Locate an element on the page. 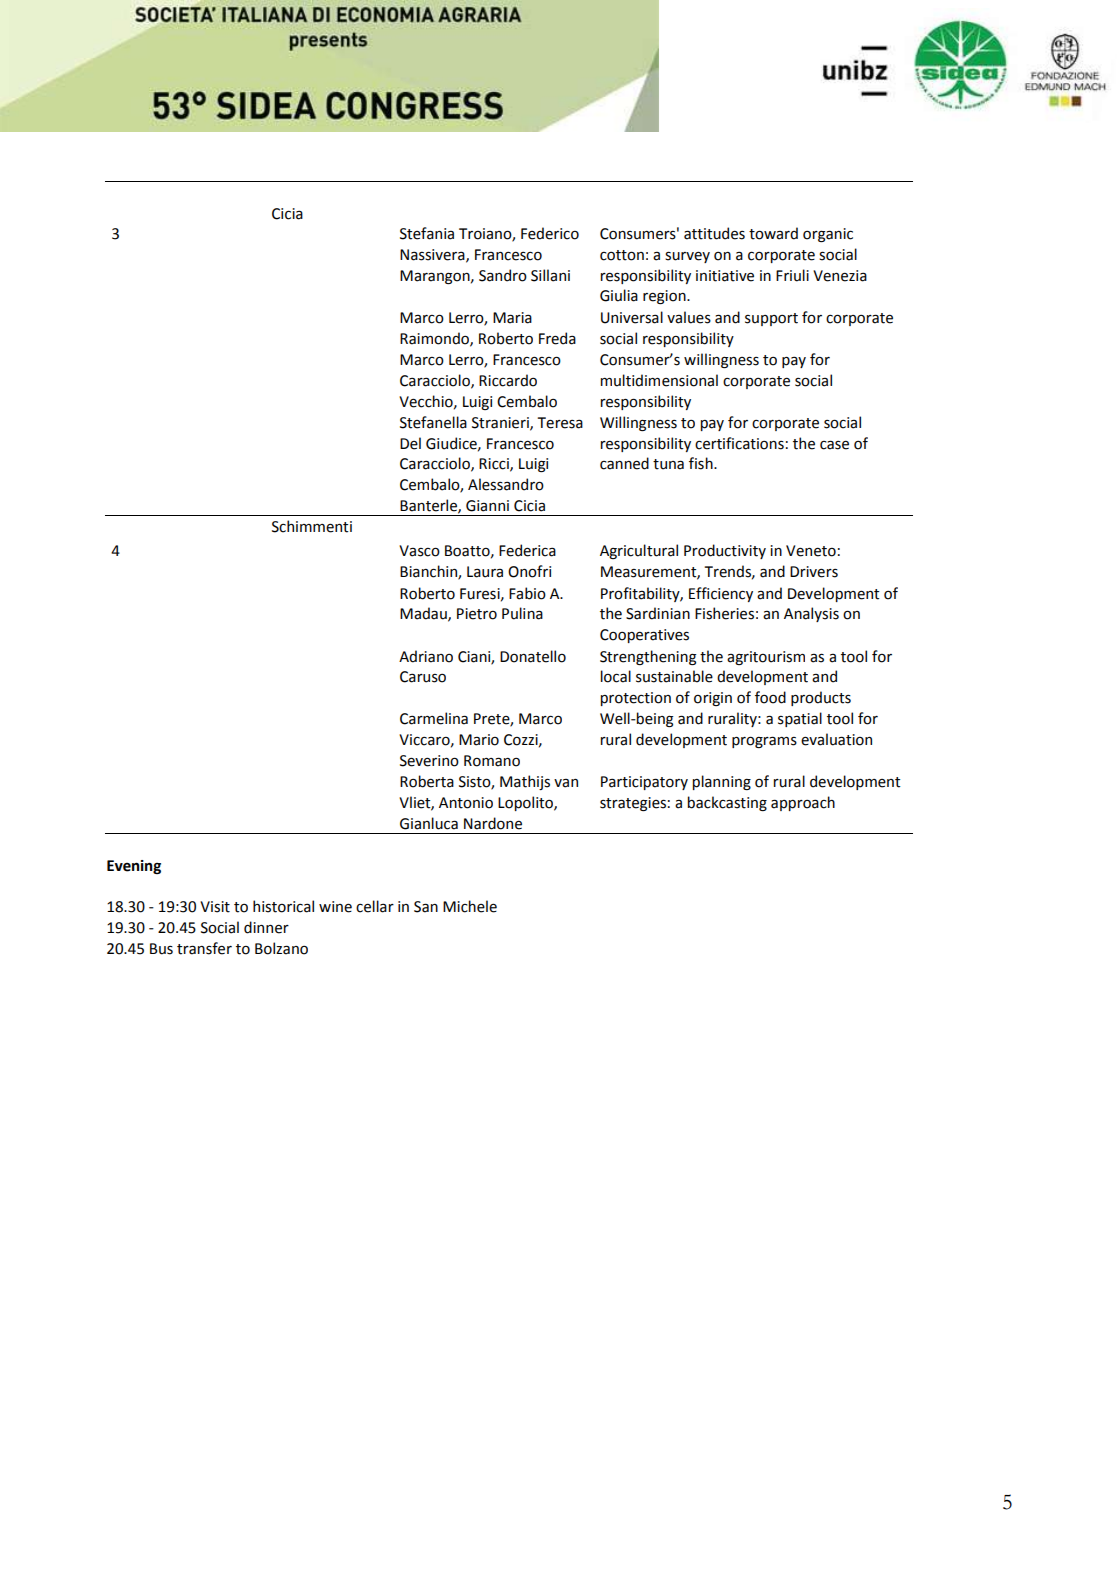  Laura is located at coordinates (485, 572).
